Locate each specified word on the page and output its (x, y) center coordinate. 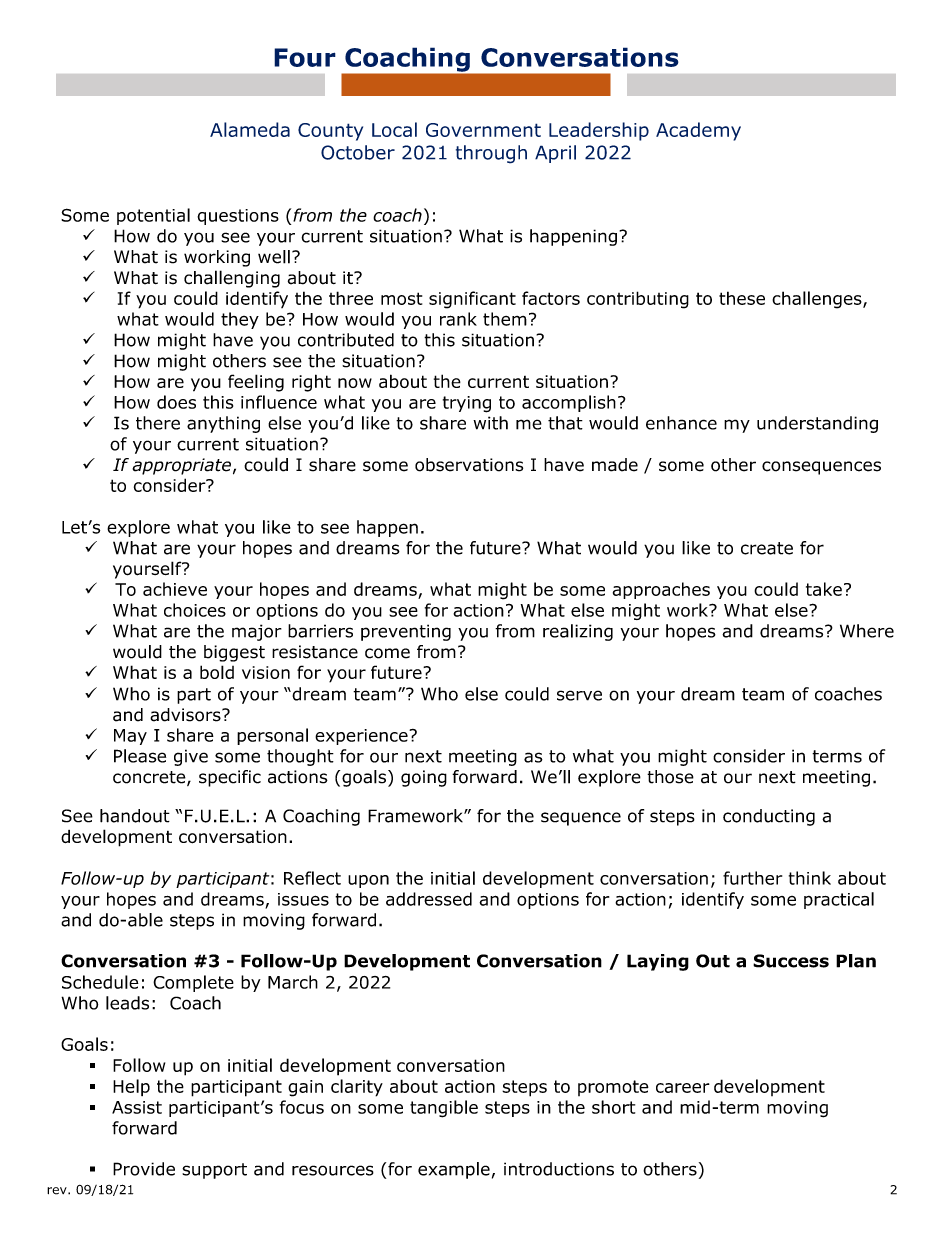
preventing (406, 632)
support (214, 1171)
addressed (429, 899)
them (505, 319)
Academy (698, 131)
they (240, 320)
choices (195, 610)
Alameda (250, 129)
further (752, 878)
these (742, 298)
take (824, 589)
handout (135, 816)
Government (483, 130)
